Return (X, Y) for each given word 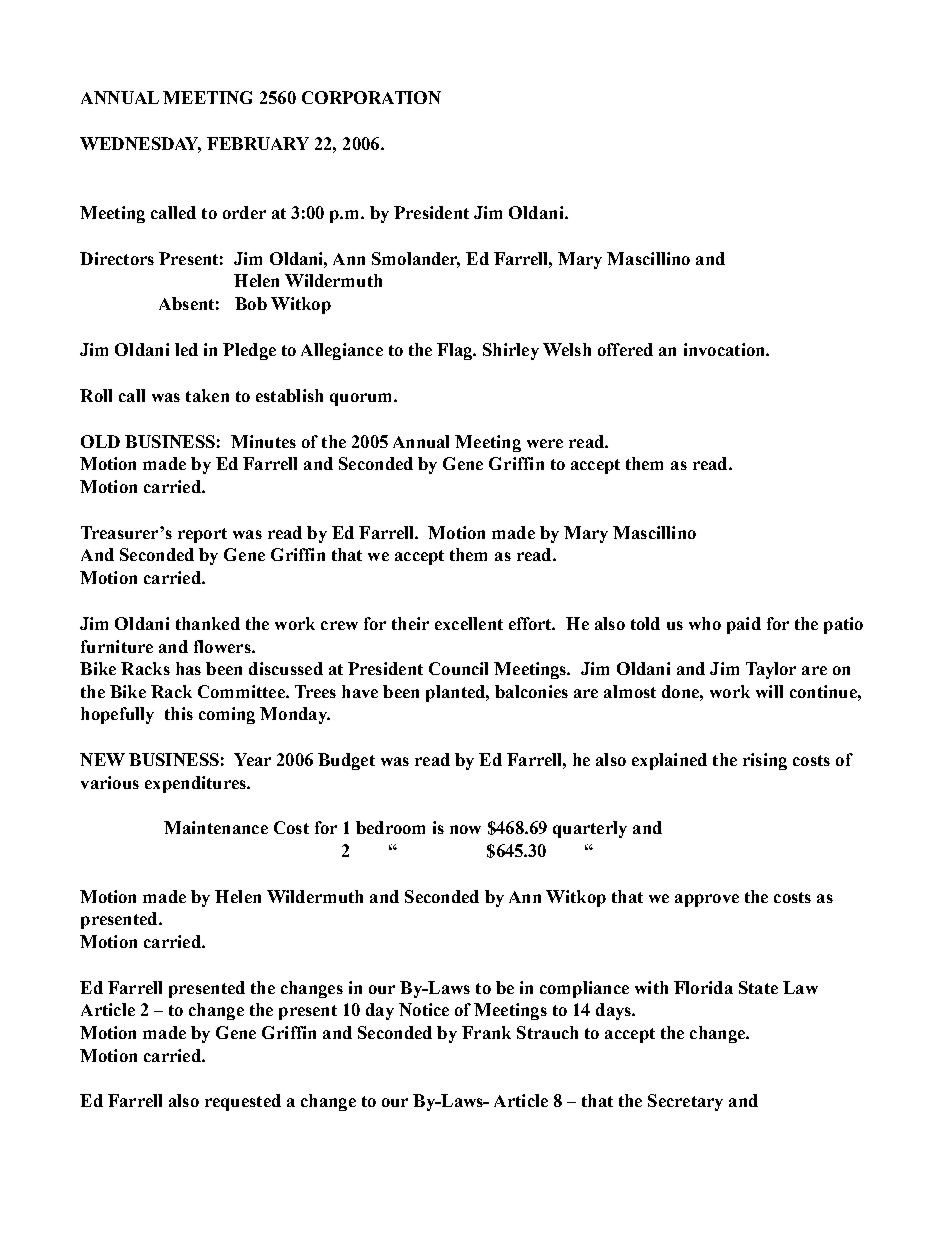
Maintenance (216, 827)
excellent (469, 623)
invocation (725, 349)
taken (207, 395)
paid (744, 625)
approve (707, 900)
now (465, 829)
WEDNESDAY (140, 144)
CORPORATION (371, 97)
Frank (486, 1032)
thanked (208, 623)
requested (243, 1102)
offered (625, 349)
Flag (456, 351)
